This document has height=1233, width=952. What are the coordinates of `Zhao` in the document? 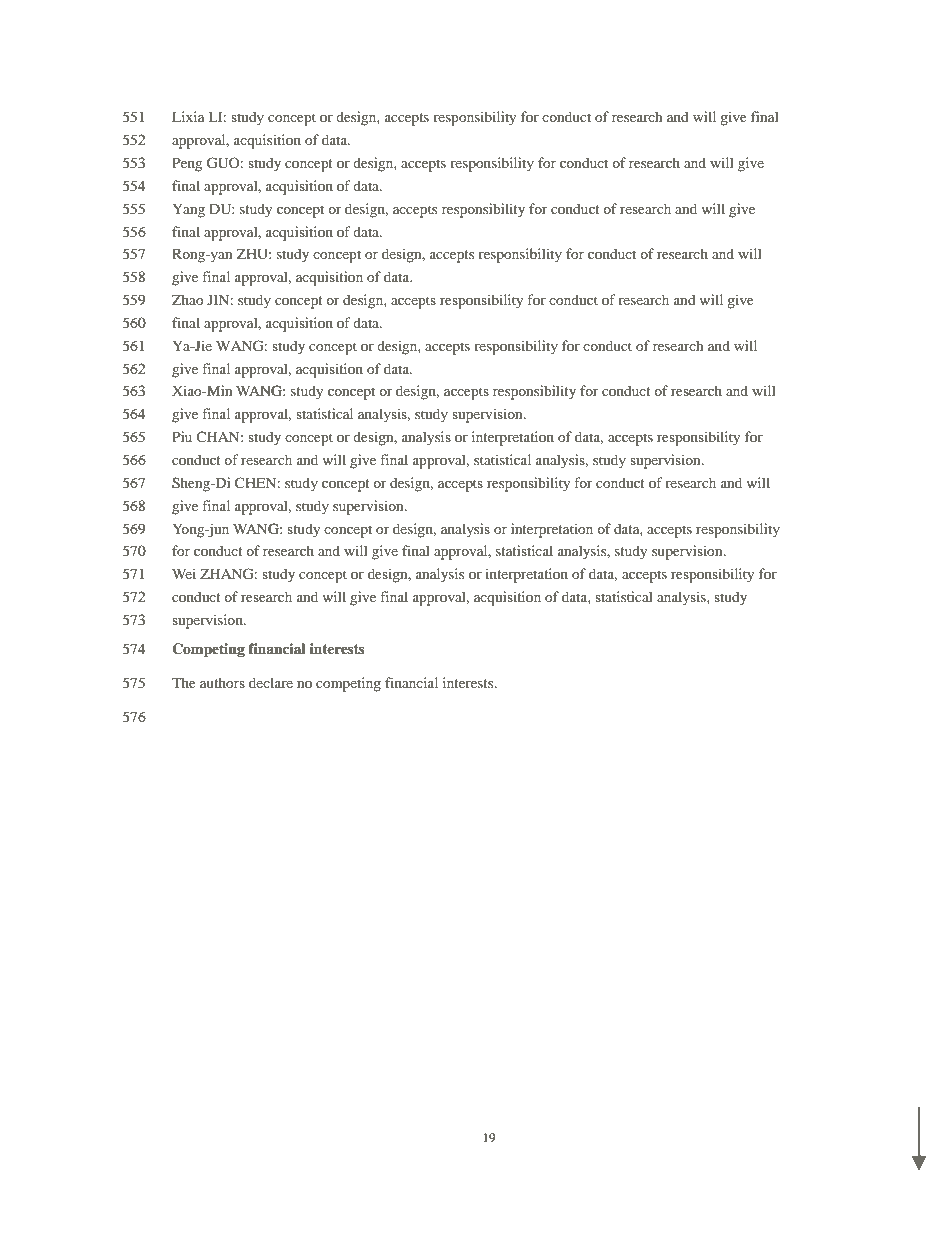 It's located at (188, 299).
